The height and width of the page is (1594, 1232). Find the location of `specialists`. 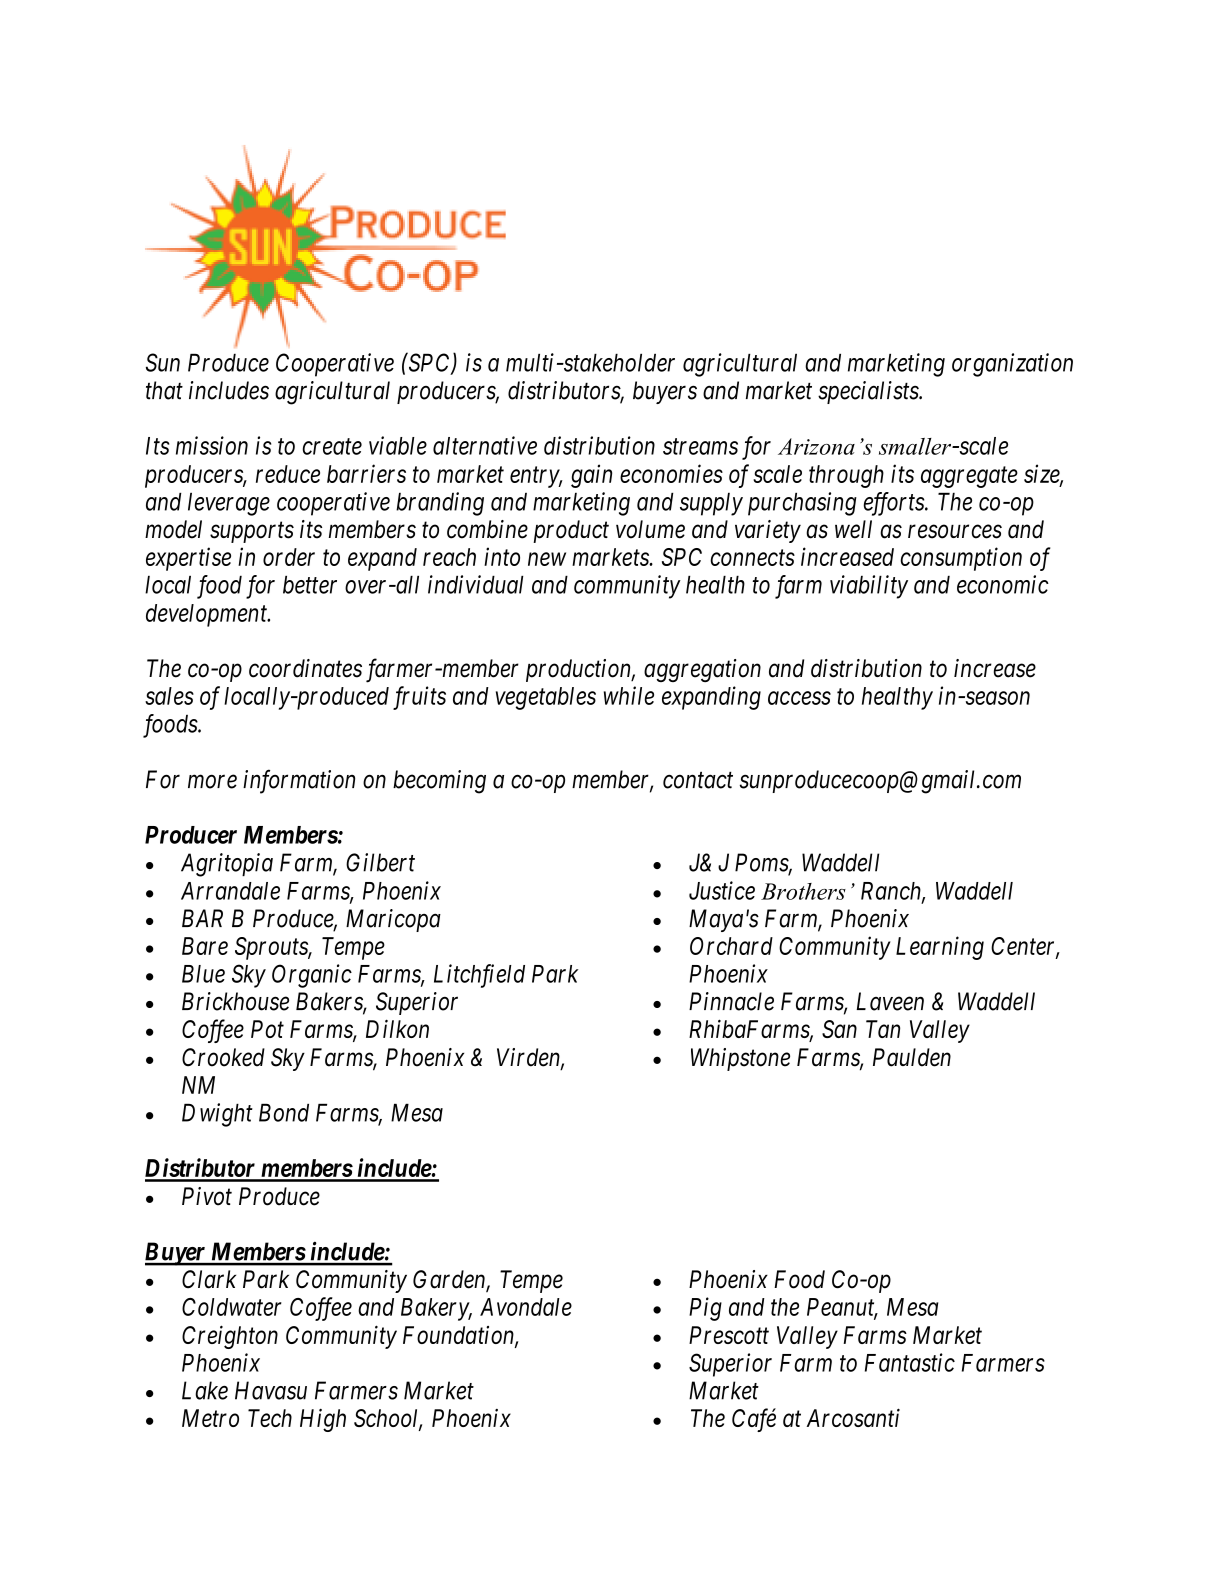

specialists is located at coordinates (869, 392).
